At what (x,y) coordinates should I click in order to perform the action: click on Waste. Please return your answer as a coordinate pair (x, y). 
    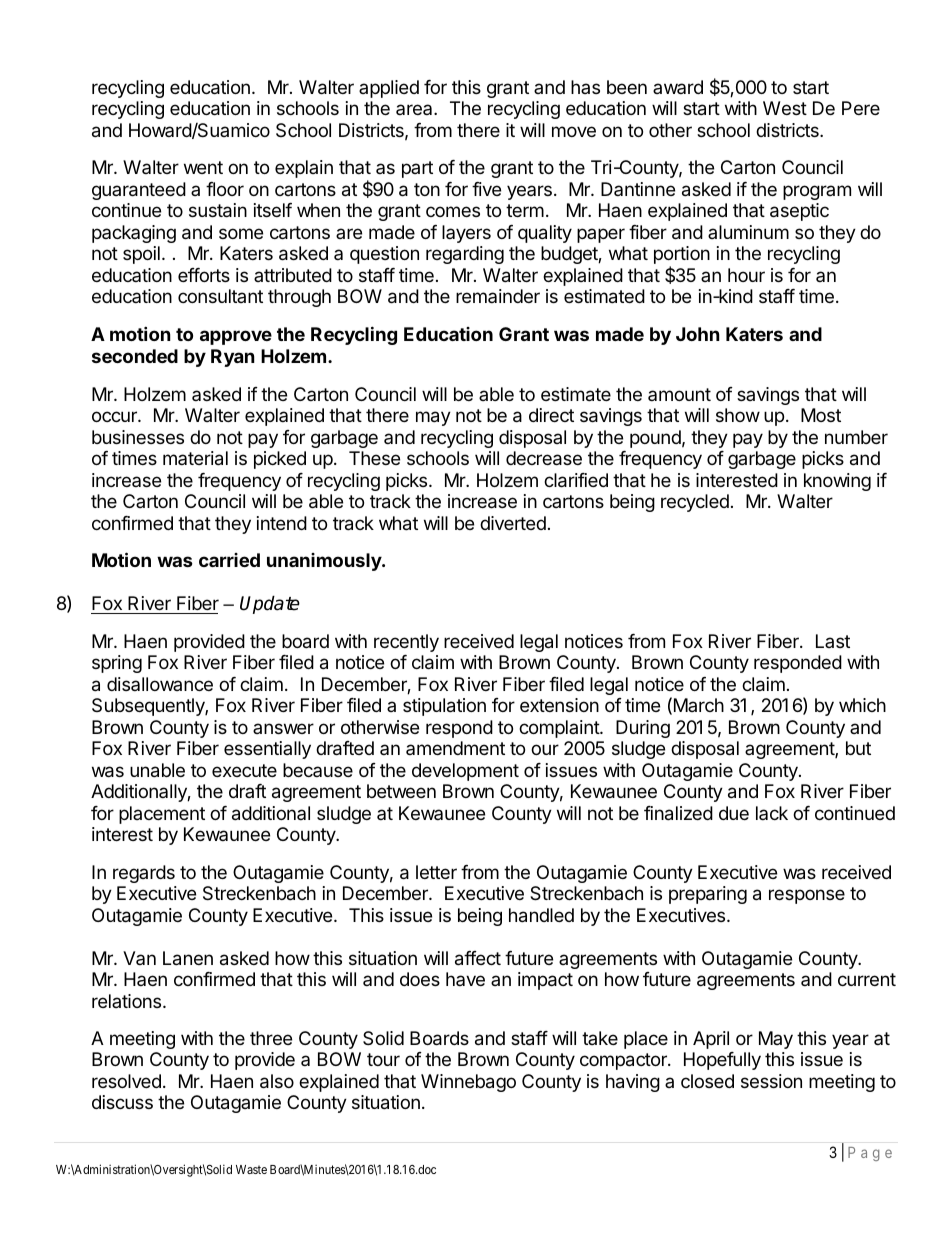
    Looking at the image, I should click on (251, 1169).
